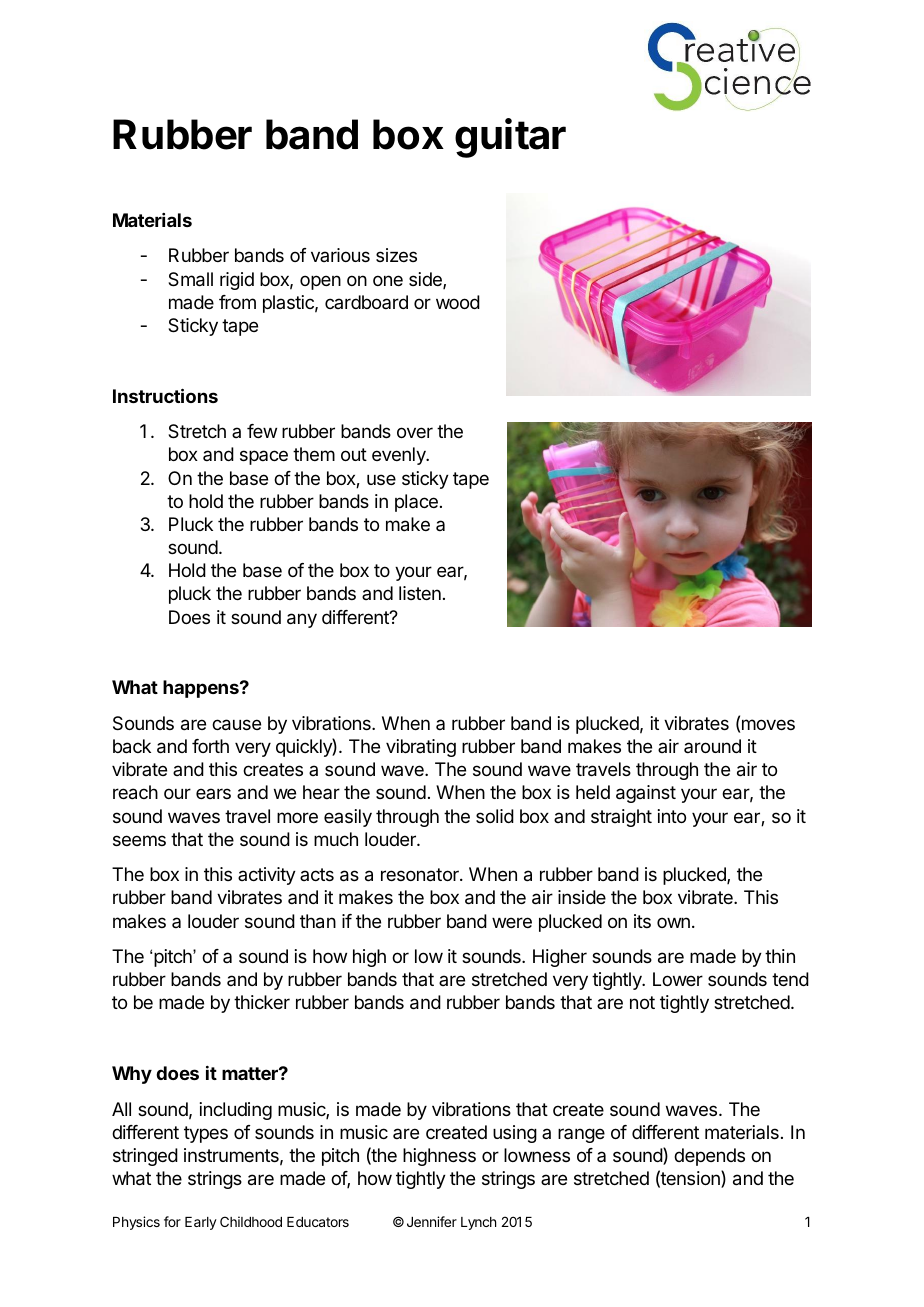 The image size is (924, 1307). What do you see at coordinates (478, 1223) in the screenshot?
I see `Lynch` at bounding box center [478, 1223].
